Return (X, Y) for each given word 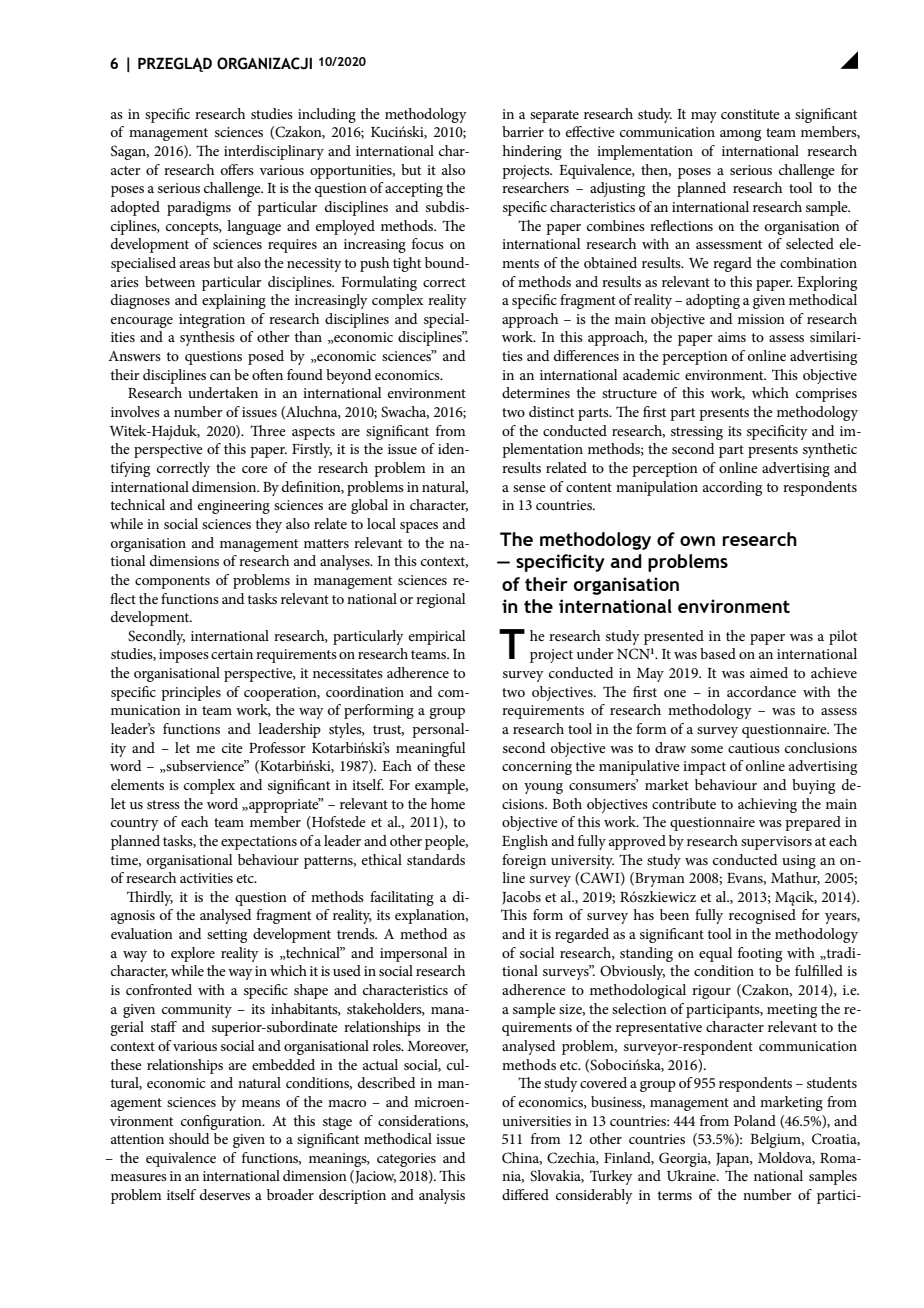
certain (232, 654)
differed (525, 1194)
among (740, 135)
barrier (523, 131)
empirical (437, 637)
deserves (225, 1194)
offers (237, 169)
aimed (769, 672)
